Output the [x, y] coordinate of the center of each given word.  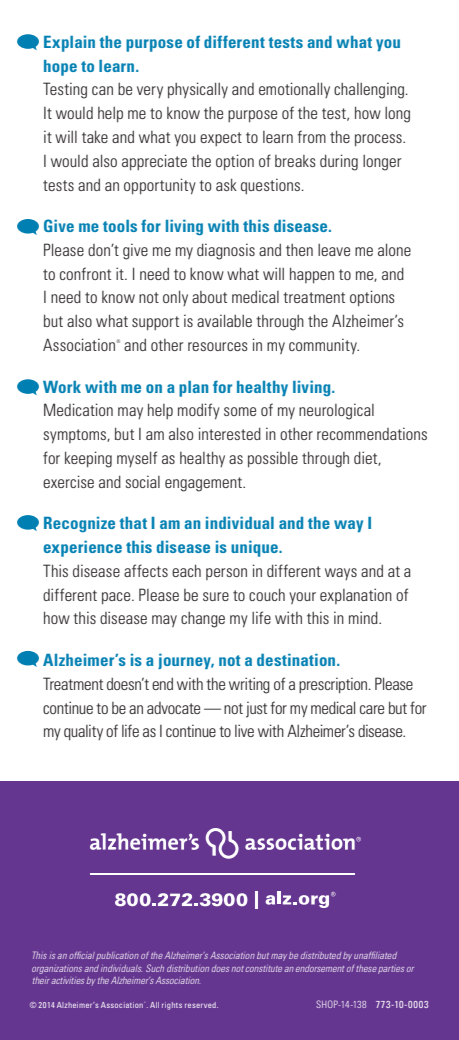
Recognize [79, 524]
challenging [369, 91]
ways [341, 574]
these [366, 968]
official [82, 955]
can [102, 90]
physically [198, 90]
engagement [204, 484]
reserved [201, 1005]
